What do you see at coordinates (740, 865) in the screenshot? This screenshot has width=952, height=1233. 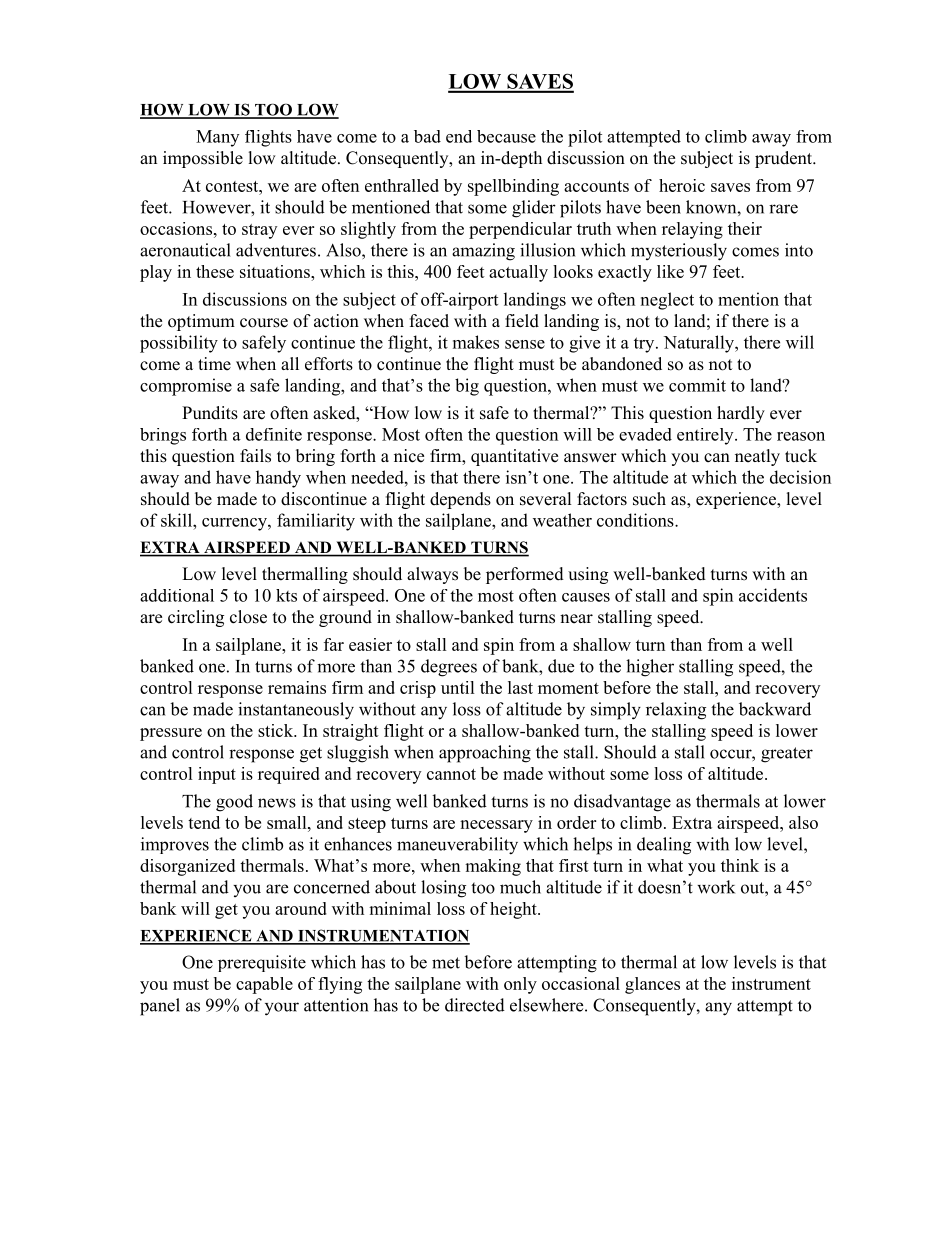 I see `think` at bounding box center [740, 865].
